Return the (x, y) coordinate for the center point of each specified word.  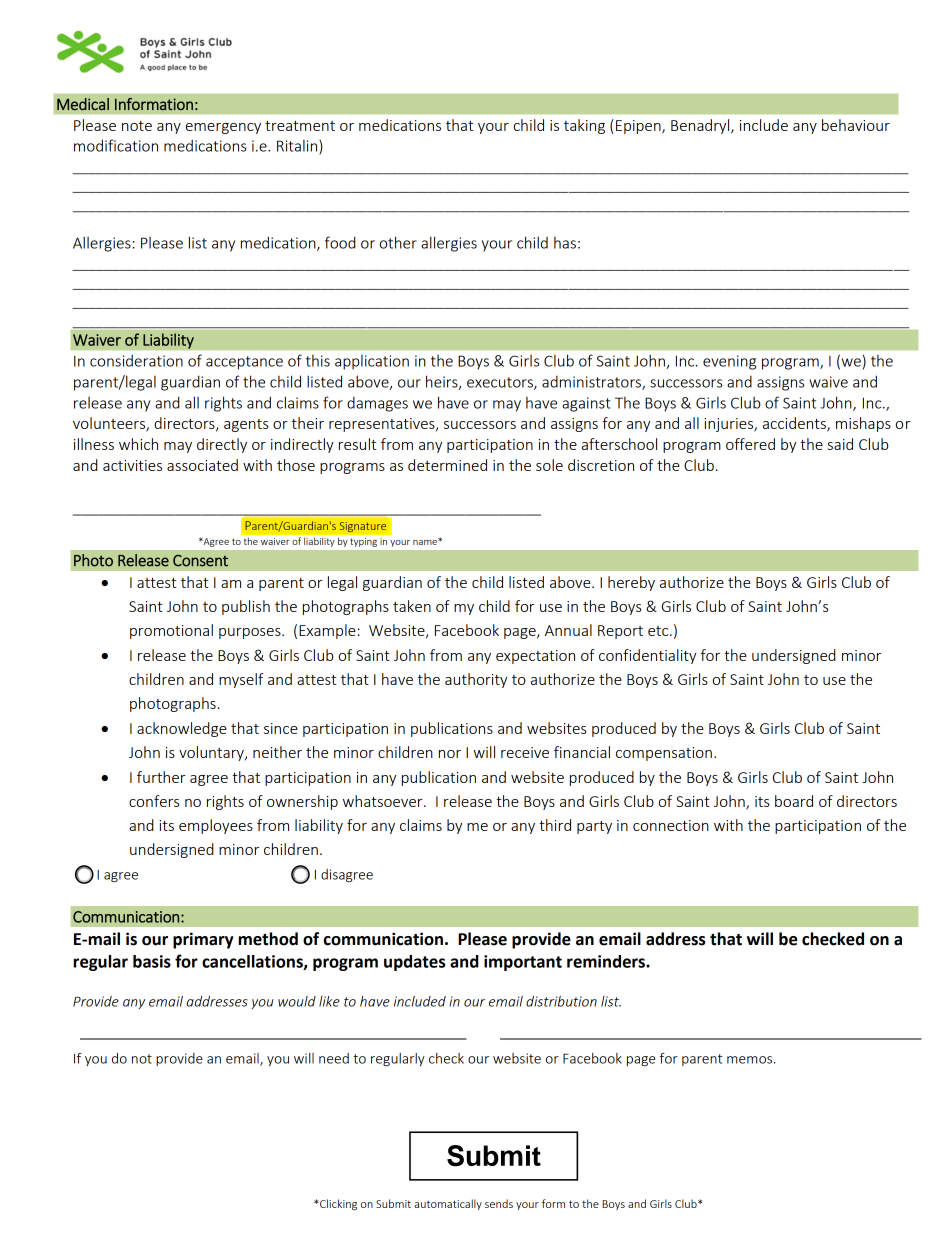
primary (203, 940)
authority (476, 680)
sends (499, 1203)
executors (501, 383)
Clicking (337, 1204)
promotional (171, 631)
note (137, 126)
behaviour (856, 125)
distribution (561, 1001)
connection (671, 825)
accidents (795, 424)
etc (659, 631)
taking (584, 126)
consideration (136, 360)
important (523, 963)
